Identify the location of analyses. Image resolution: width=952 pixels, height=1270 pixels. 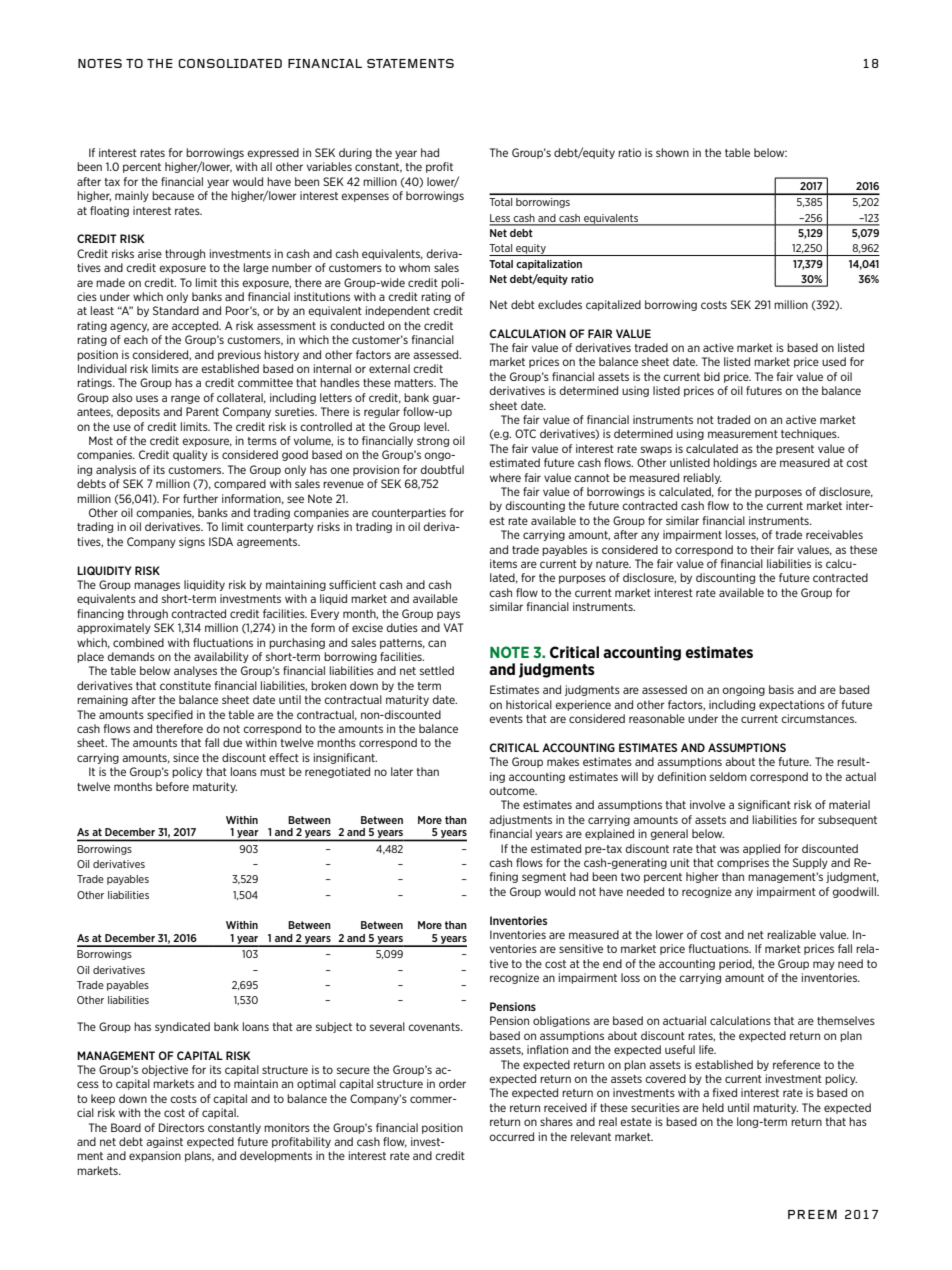
(195, 671).
